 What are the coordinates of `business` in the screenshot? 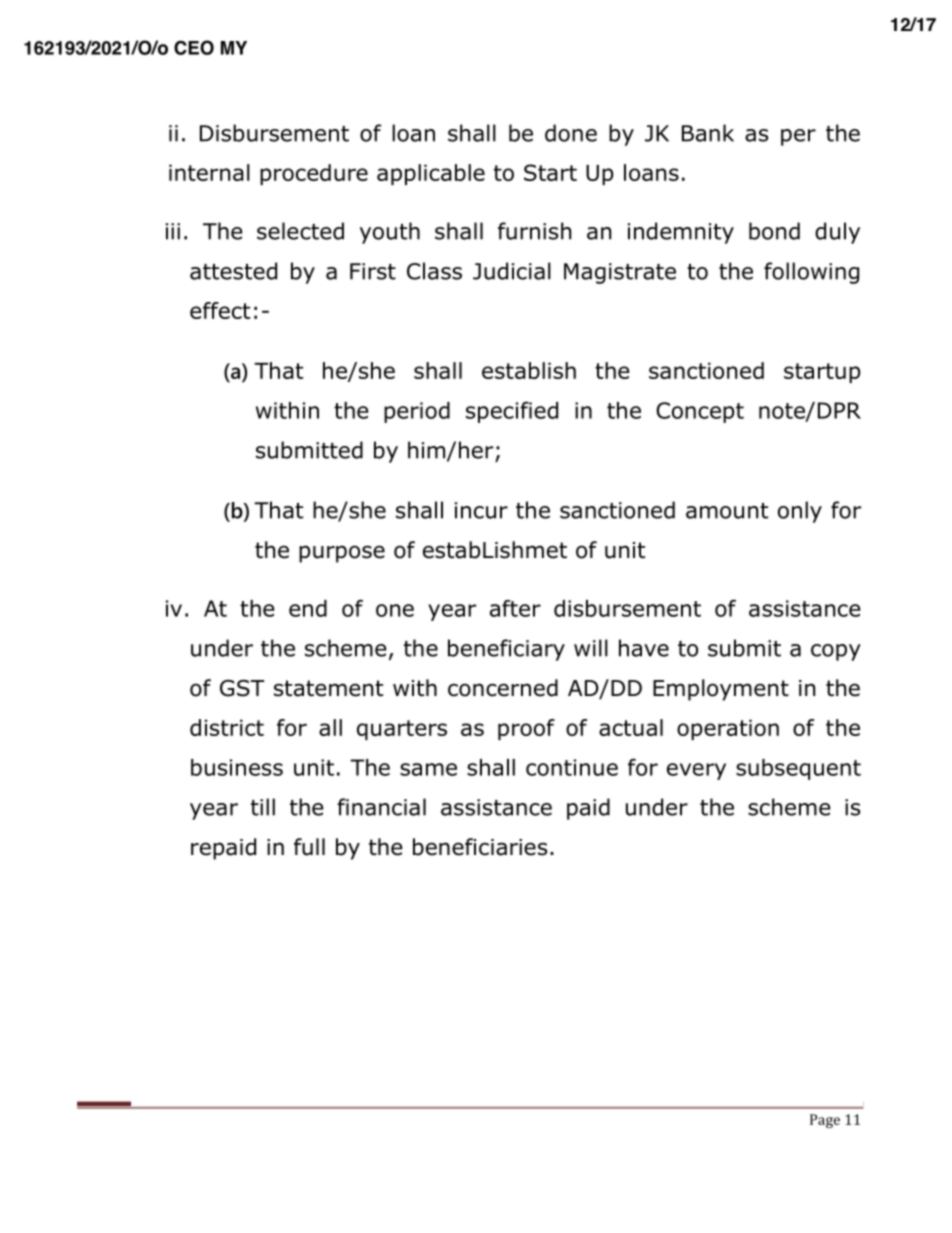 It's located at (237, 767).
